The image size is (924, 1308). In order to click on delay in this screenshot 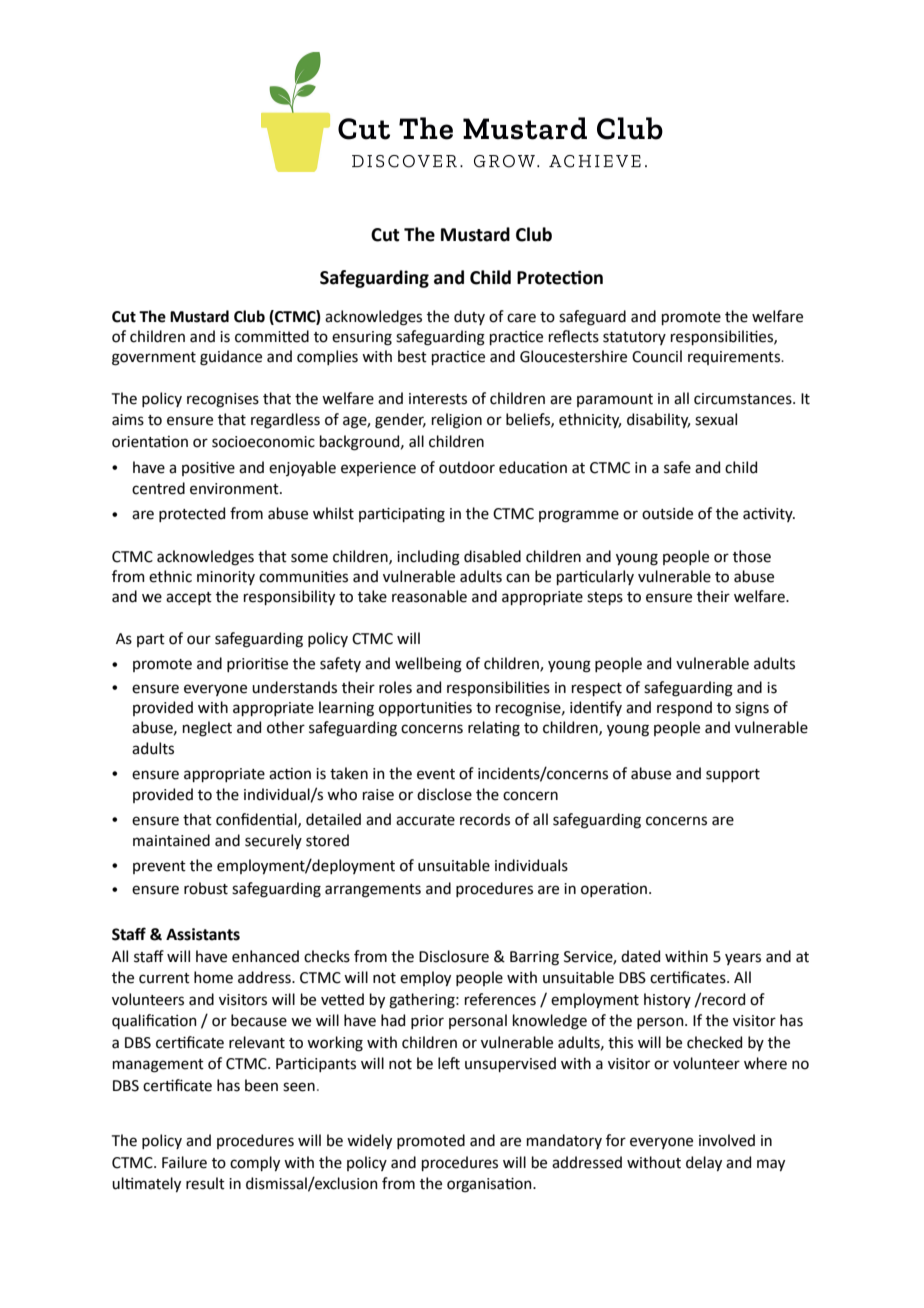, I will do `click(704, 1163)`.
